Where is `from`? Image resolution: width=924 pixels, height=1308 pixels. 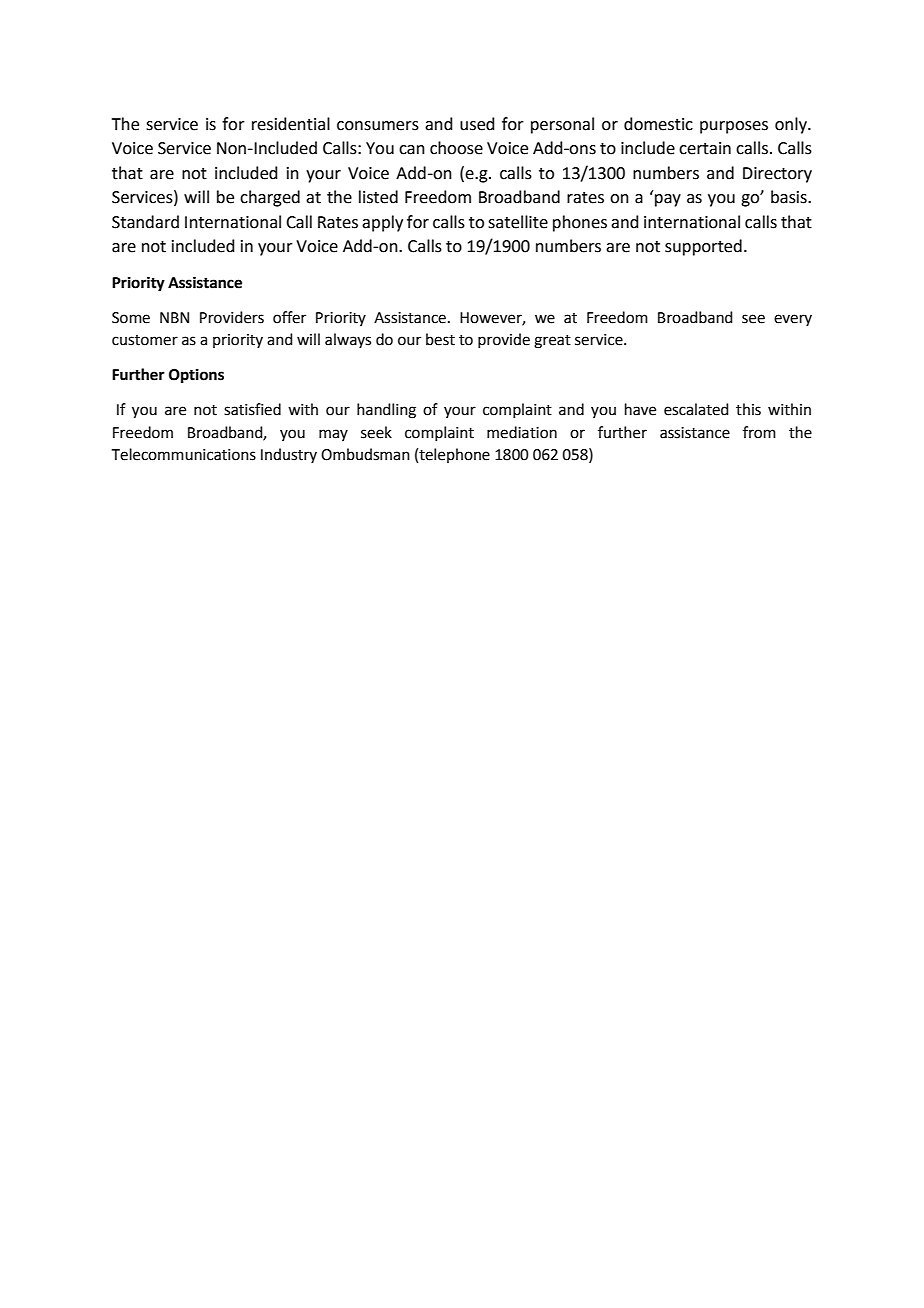
from is located at coordinates (759, 432).
